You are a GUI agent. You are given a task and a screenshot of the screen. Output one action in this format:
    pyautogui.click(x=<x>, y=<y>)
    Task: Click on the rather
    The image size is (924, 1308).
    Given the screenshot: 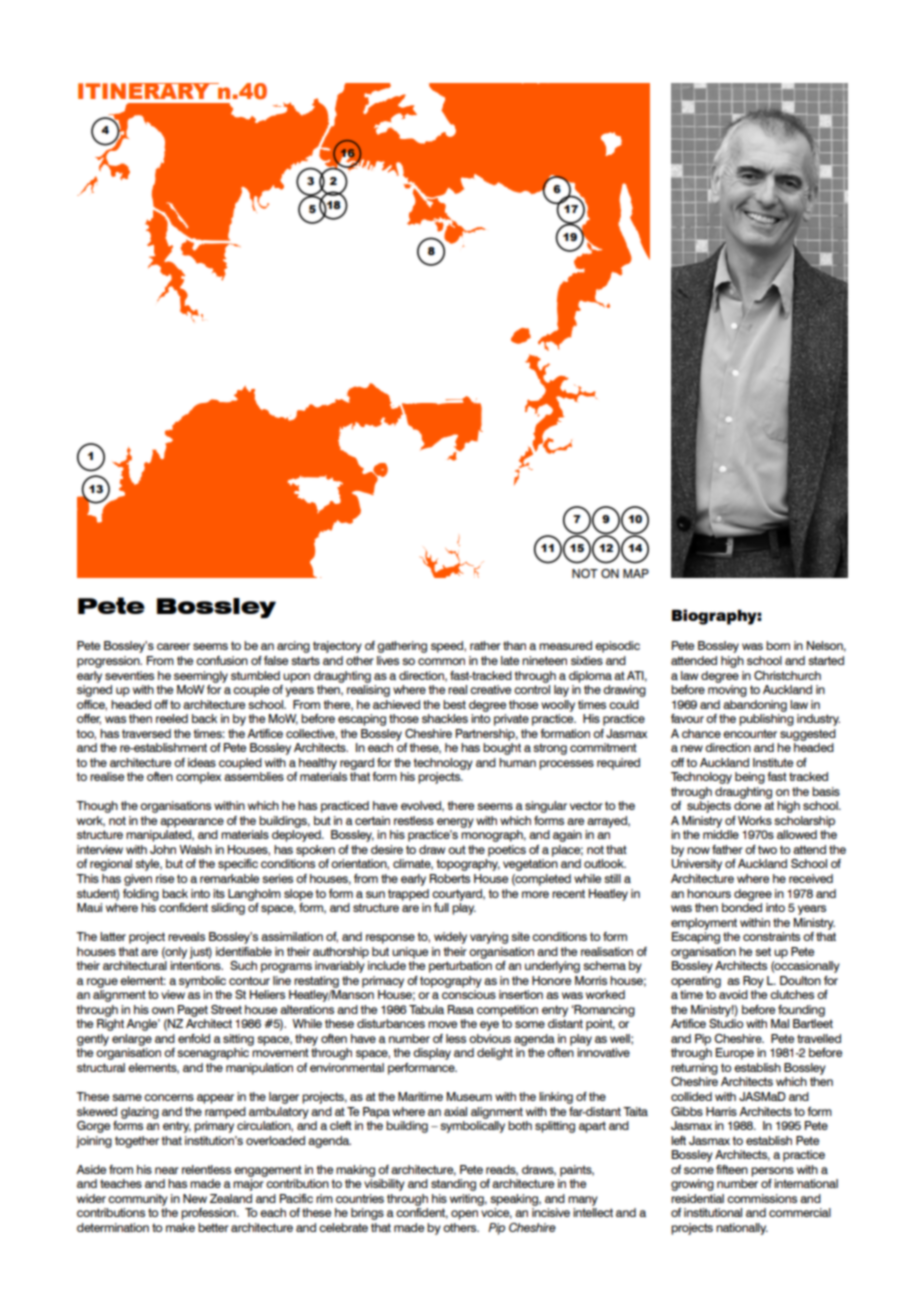 What is the action you would take?
    pyautogui.click(x=485, y=645)
